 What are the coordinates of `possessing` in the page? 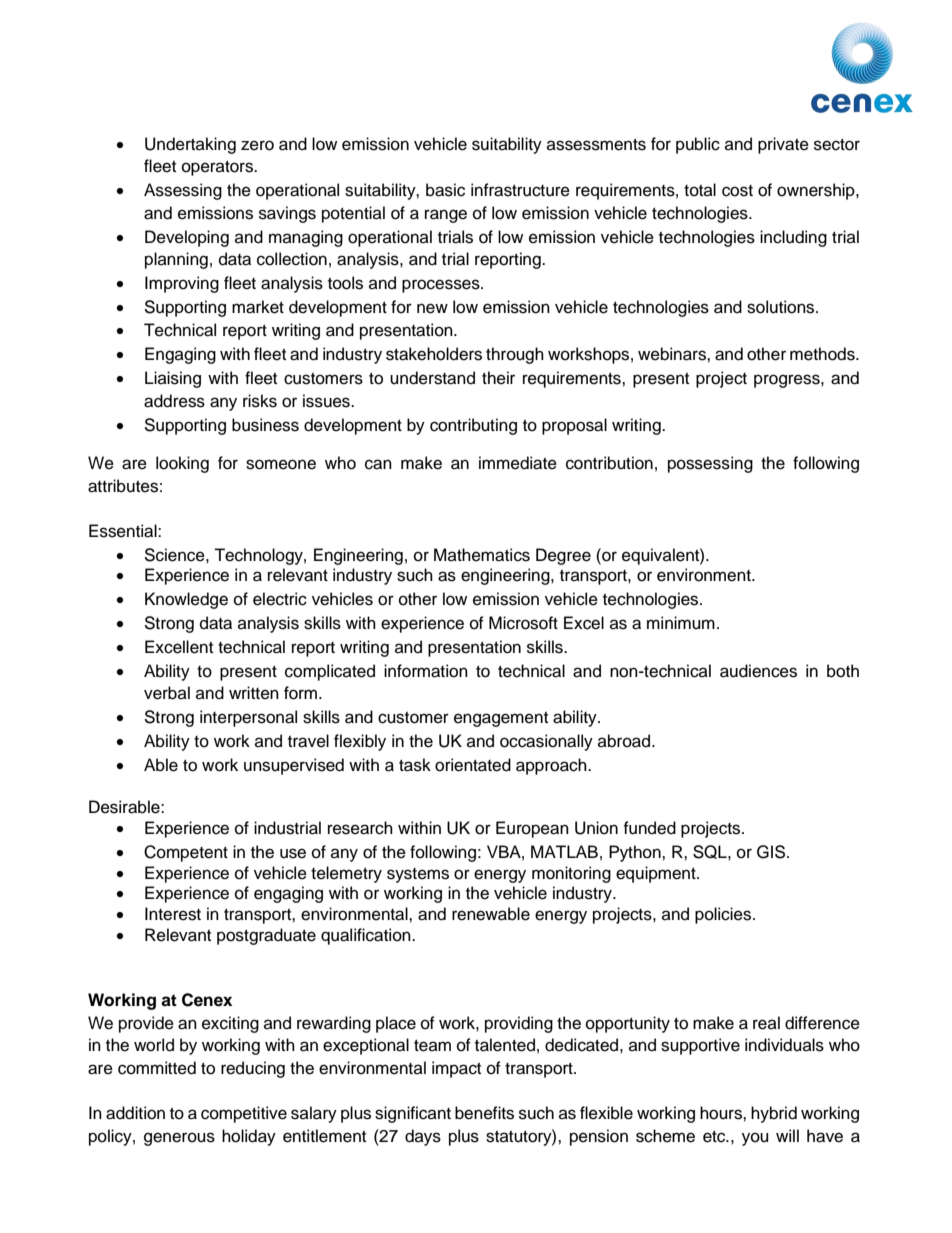 It's located at (710, 464).
